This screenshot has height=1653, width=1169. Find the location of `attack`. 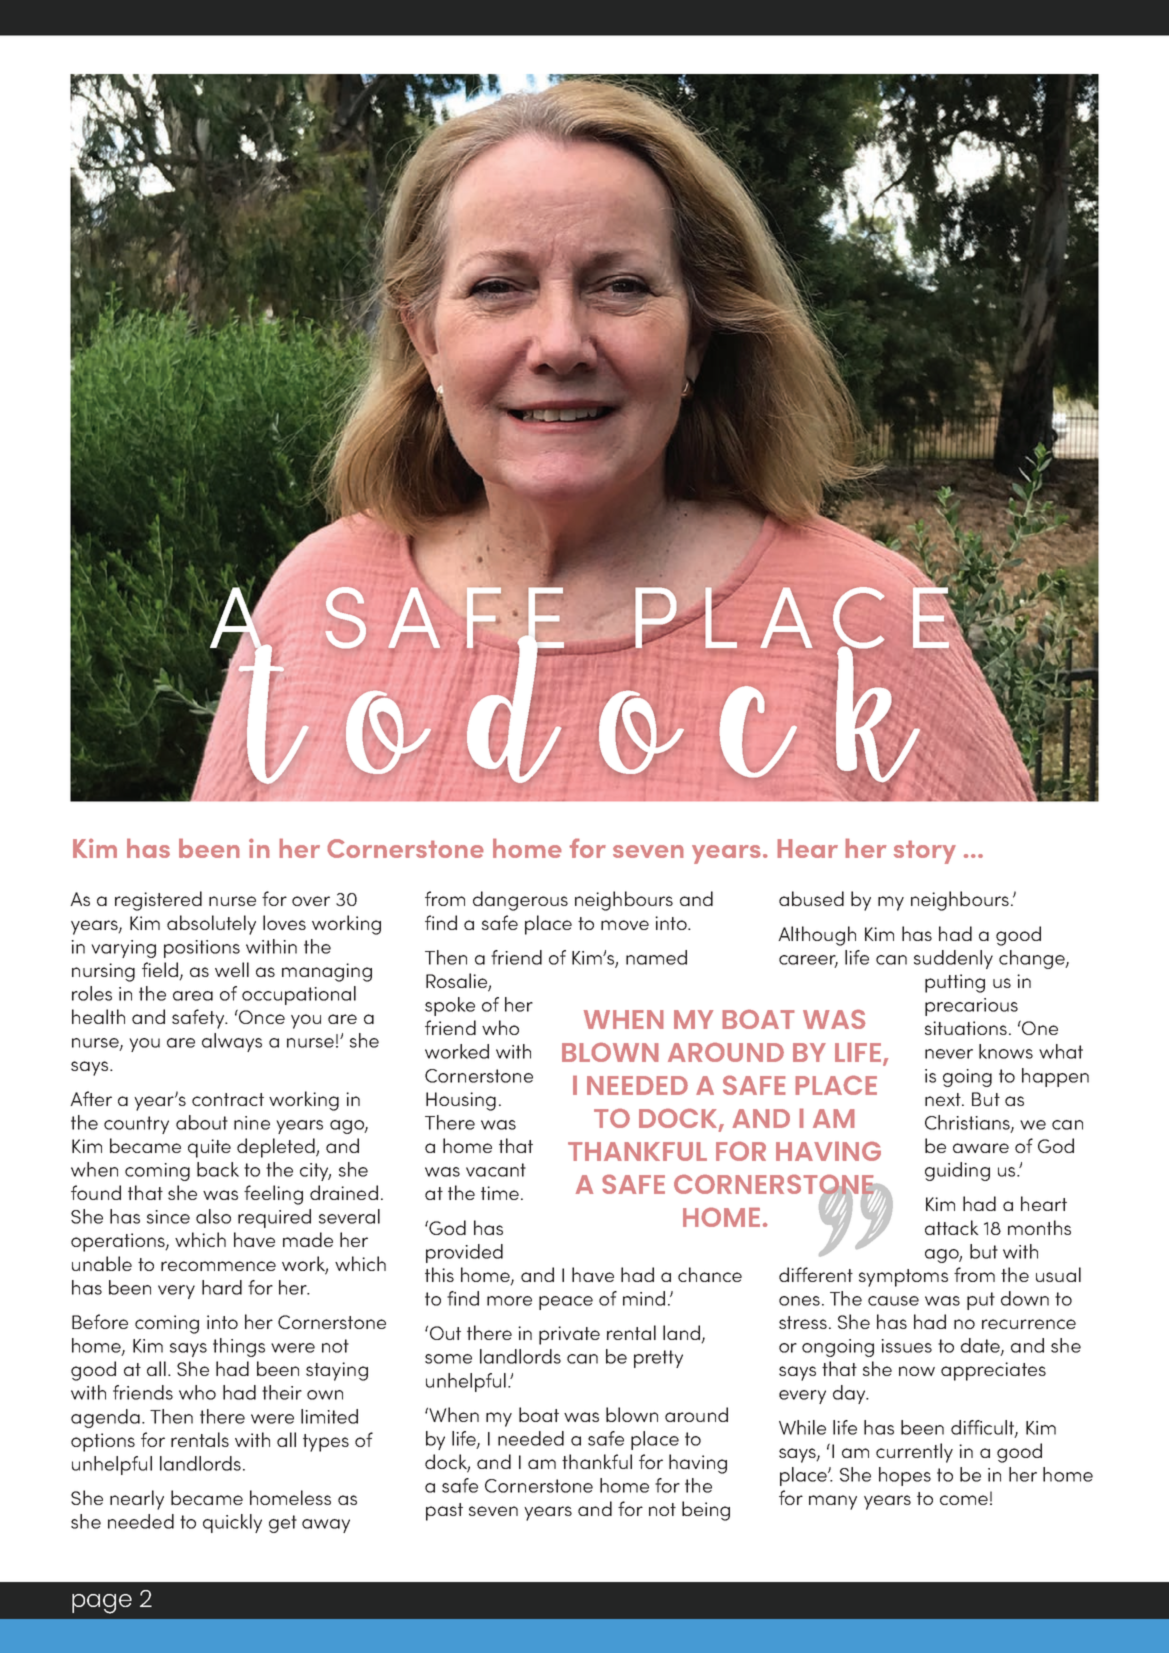

attack is located at coordinates (952, 1227).
